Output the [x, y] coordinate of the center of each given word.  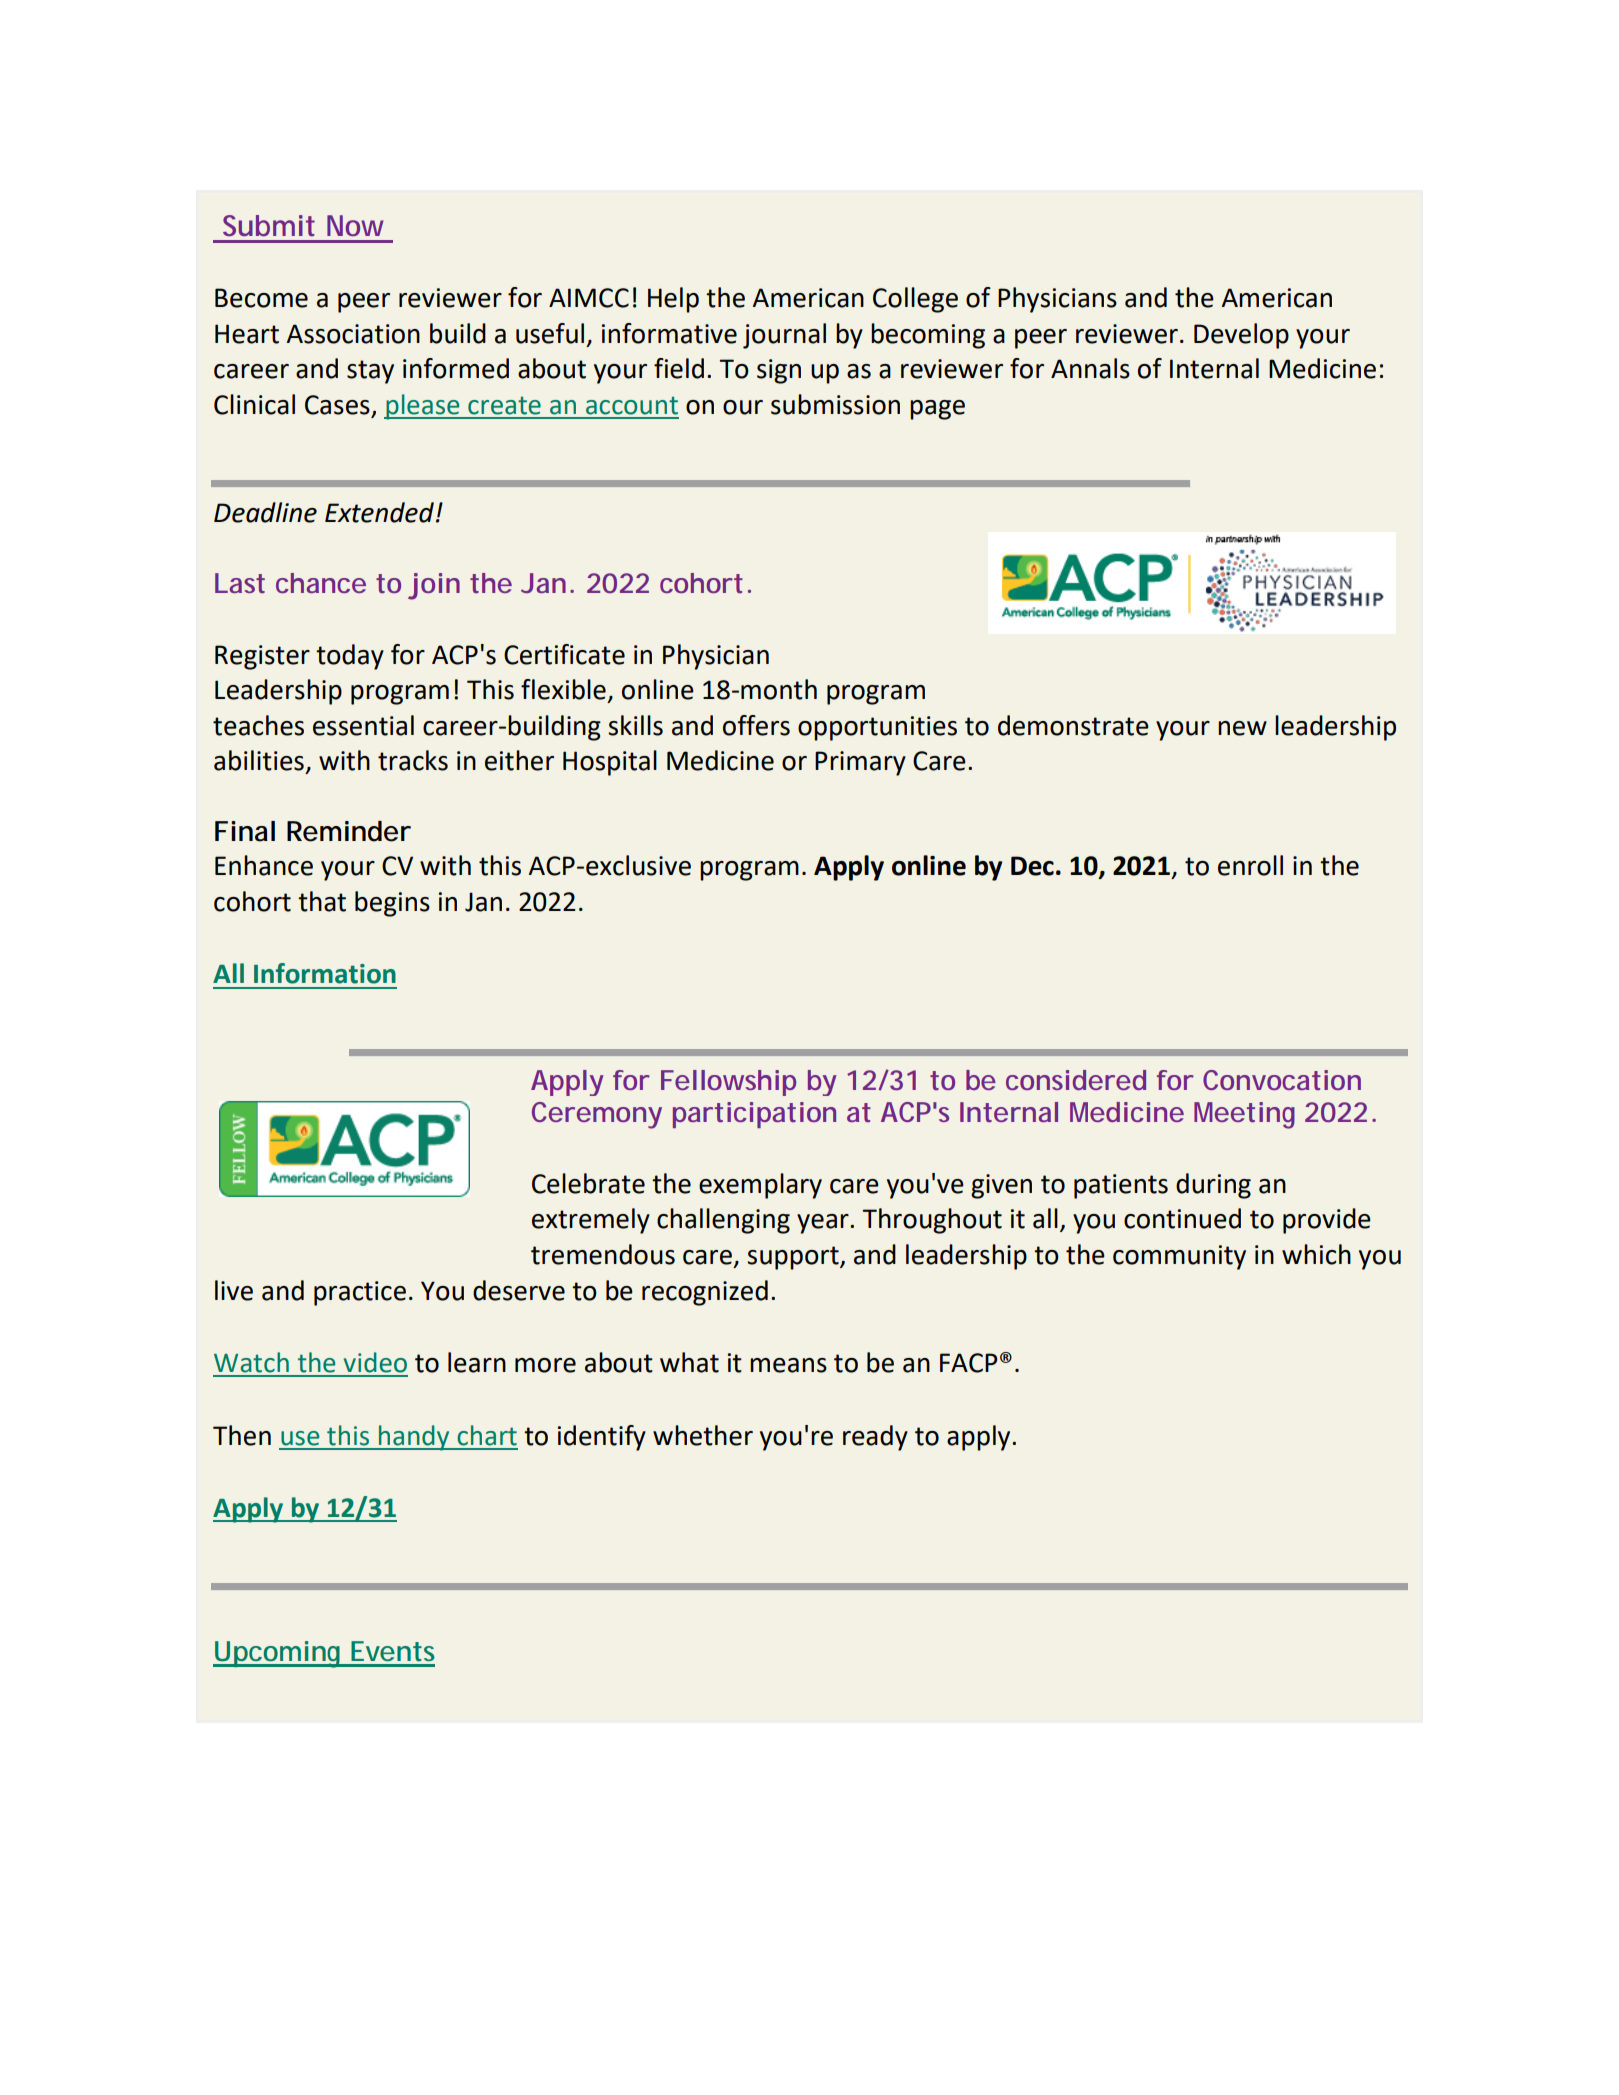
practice [360, 1293]
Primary [860, 763]
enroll [1250, 865]
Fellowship [728, 1083]
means [788, 1365]
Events [393, 1651]
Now [355, 225]
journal [784, 336]
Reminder [349, 831]
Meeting [1244, 1115]
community [1179, 1257]
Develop [1241, 336]
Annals [1090, 368]
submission [835, 404]
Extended [379, 512]
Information [325, 973]
